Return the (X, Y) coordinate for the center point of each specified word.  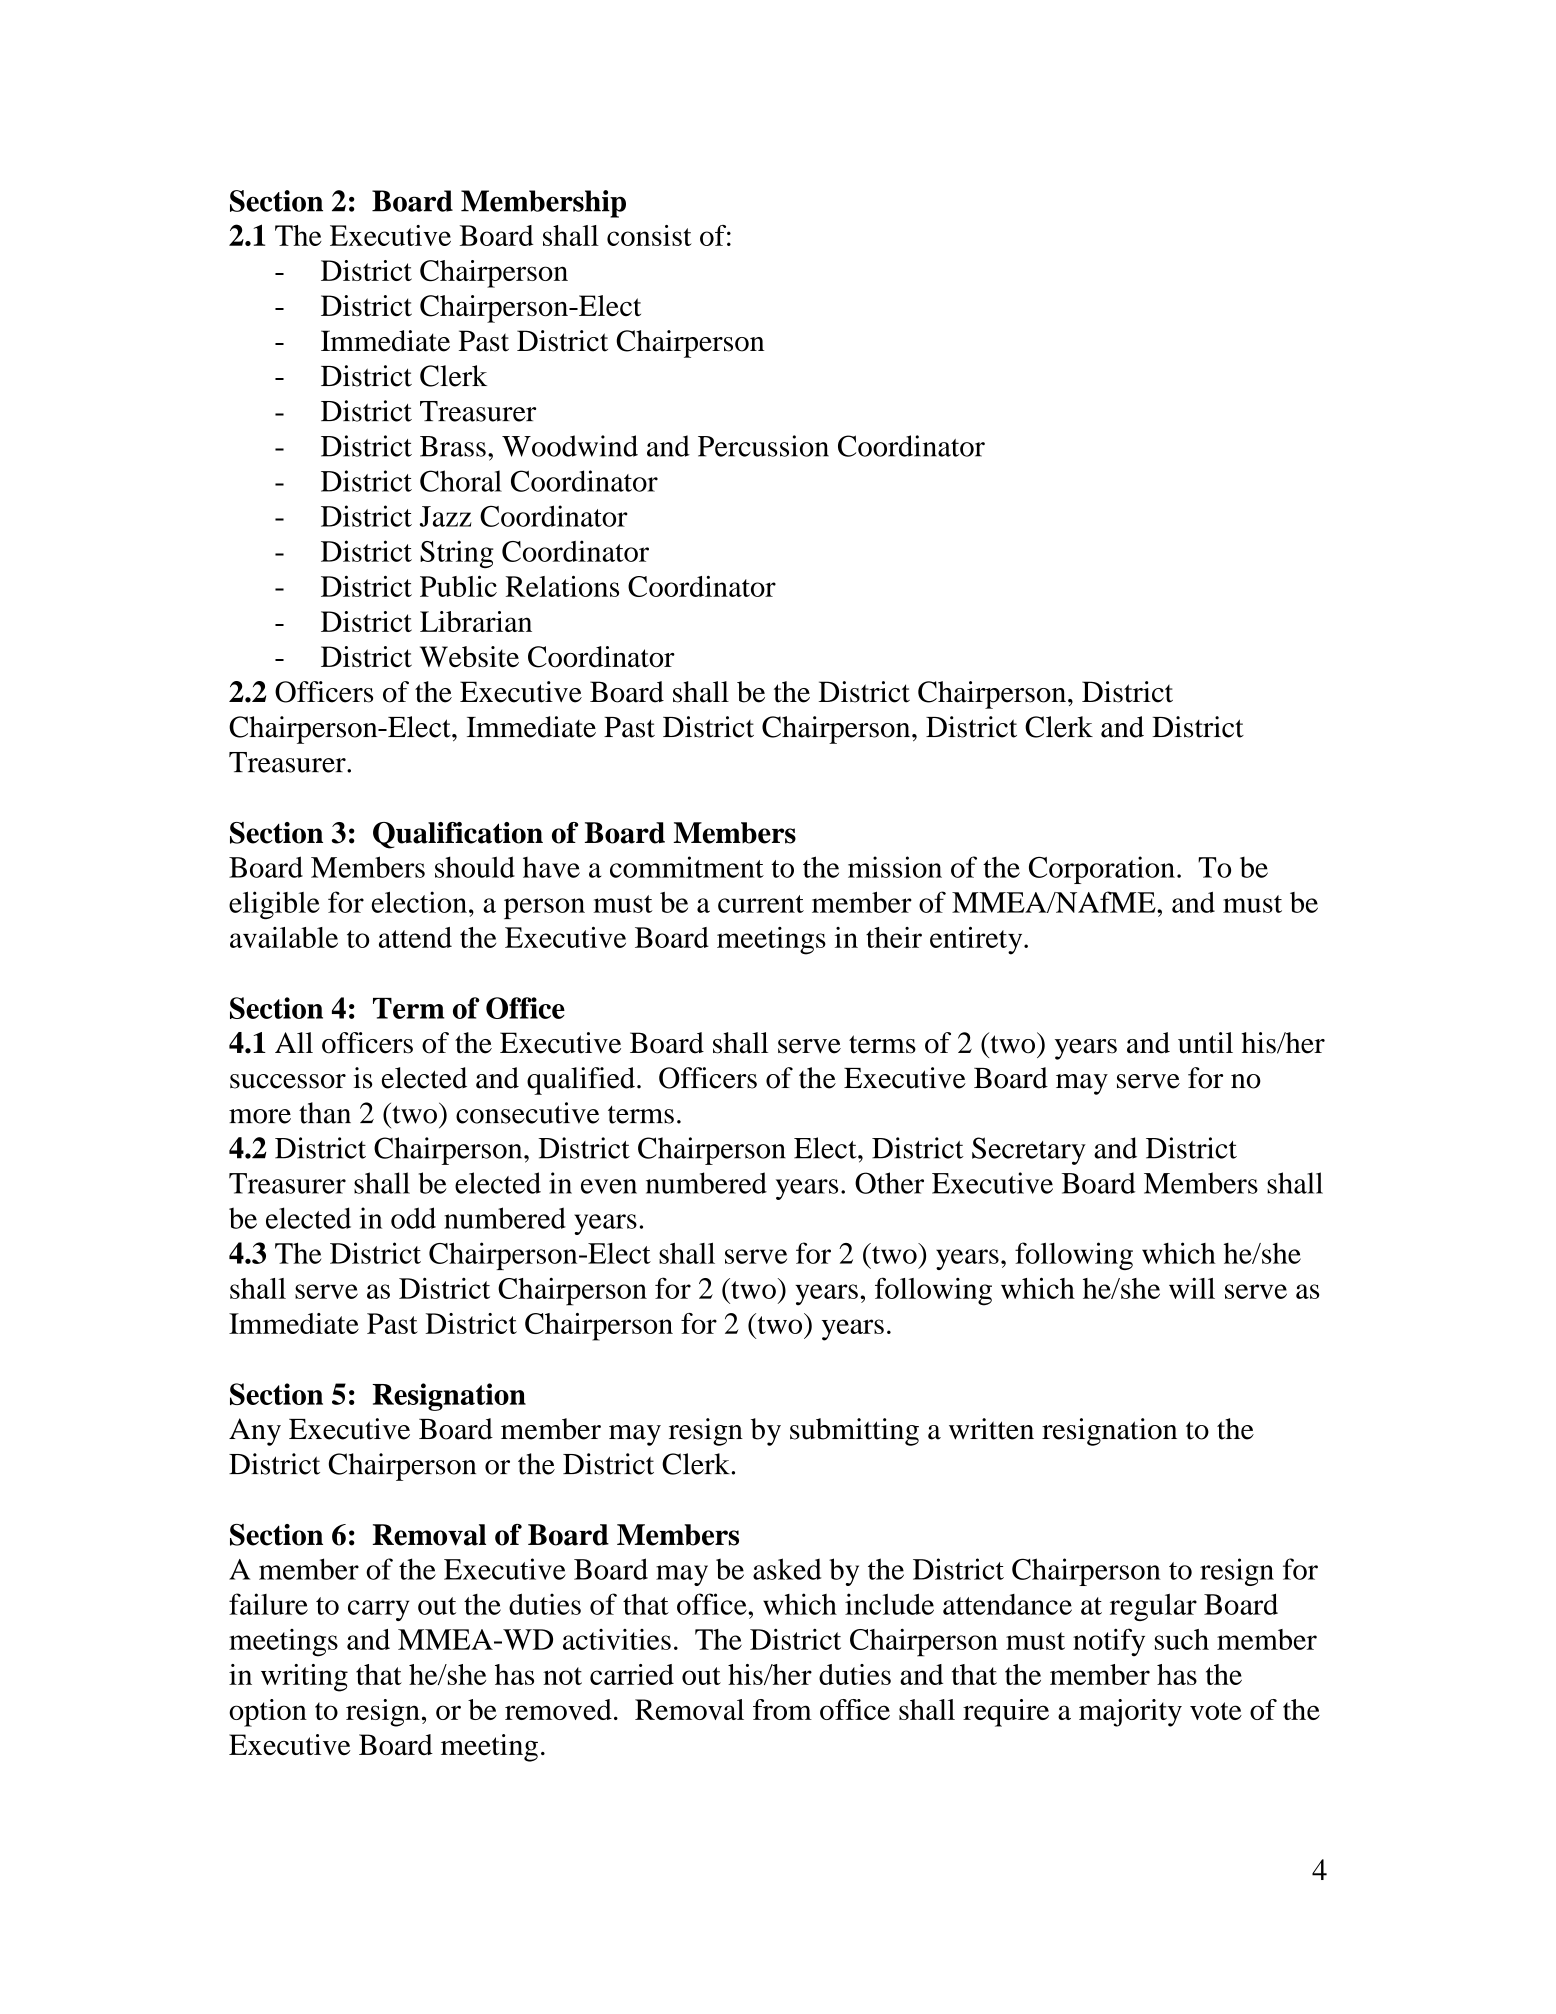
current (761, 904)
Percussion (763, 446)
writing (304, 1678)
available (284, 937)
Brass (453, 446)
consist (649, 235)
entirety (977, 940)
